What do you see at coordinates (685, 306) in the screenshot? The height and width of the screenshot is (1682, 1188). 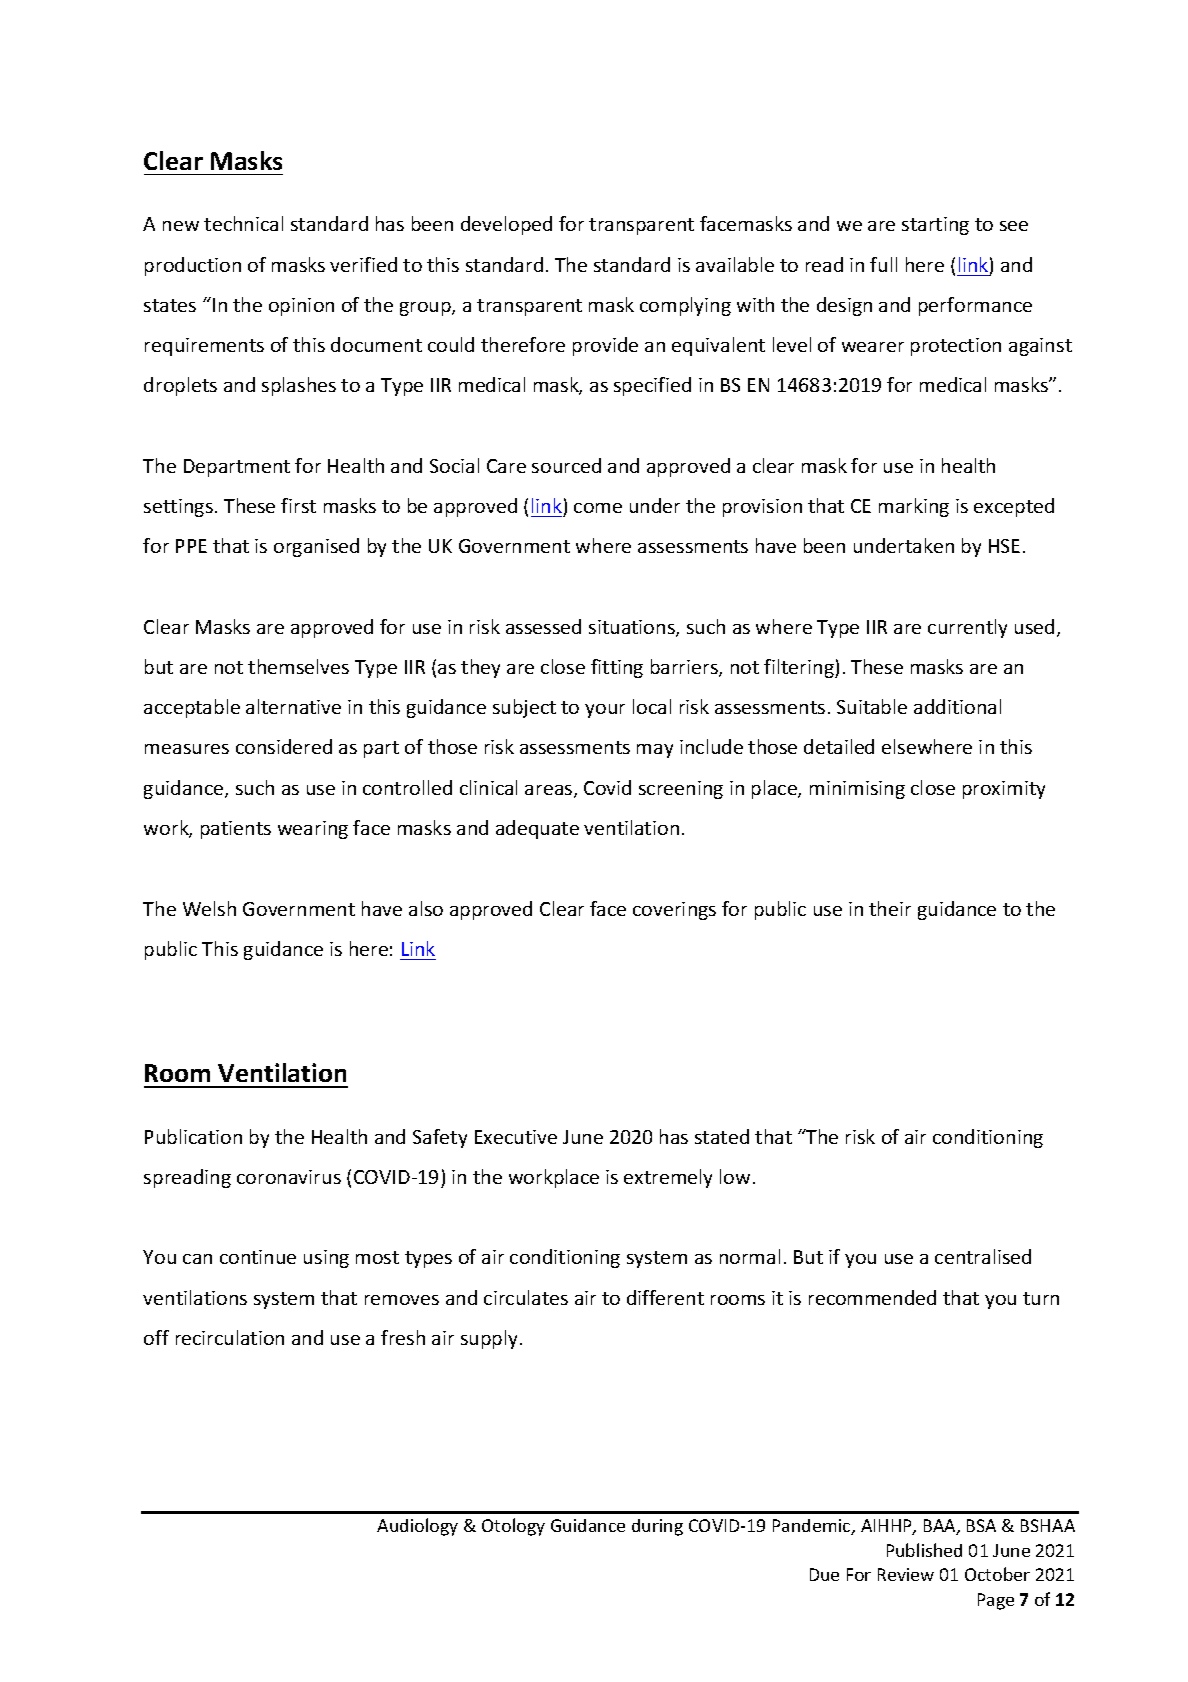 I see `complying` at bounding box center [685, 306].
